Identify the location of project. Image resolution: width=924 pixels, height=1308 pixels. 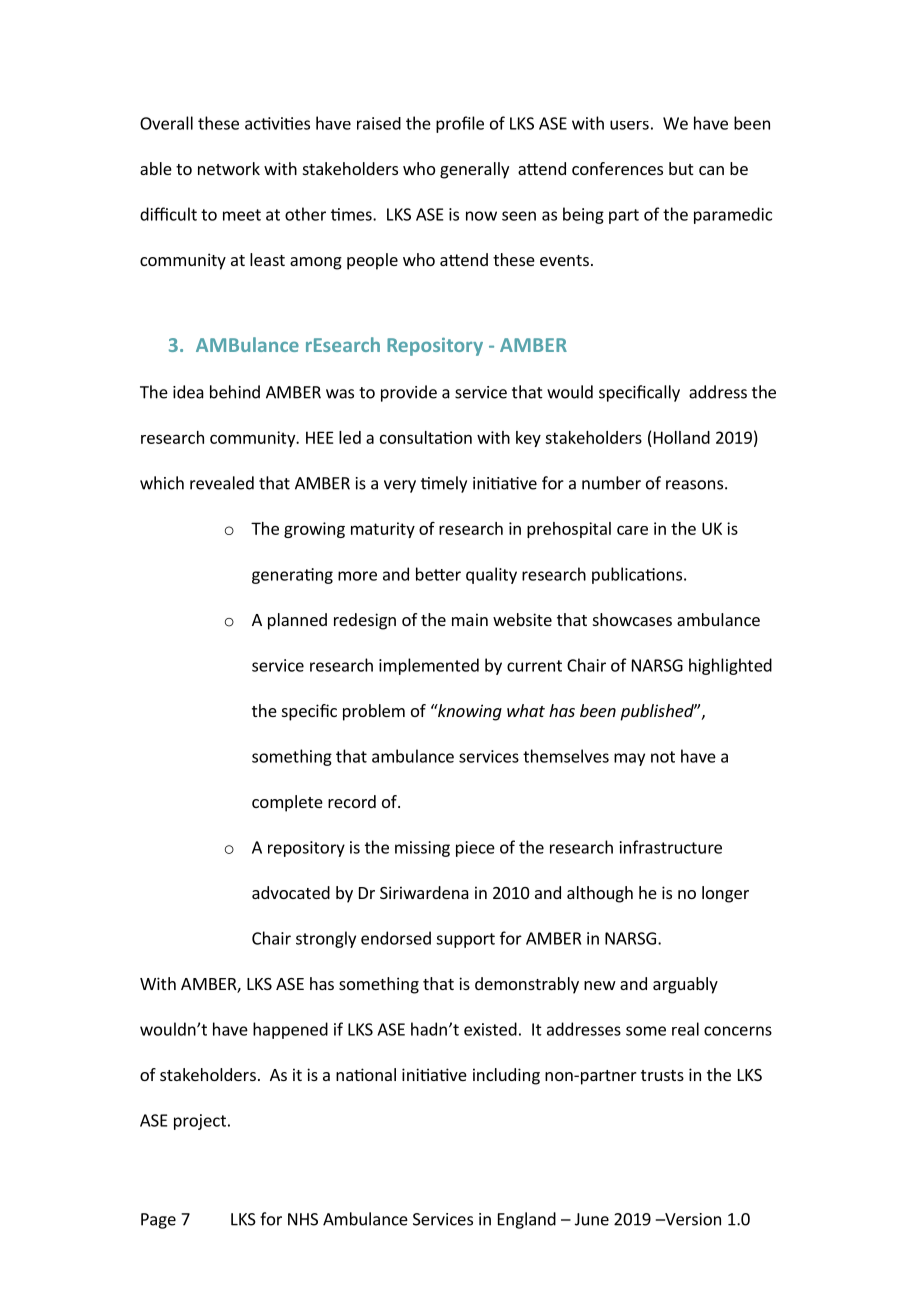
(200, 1122).
